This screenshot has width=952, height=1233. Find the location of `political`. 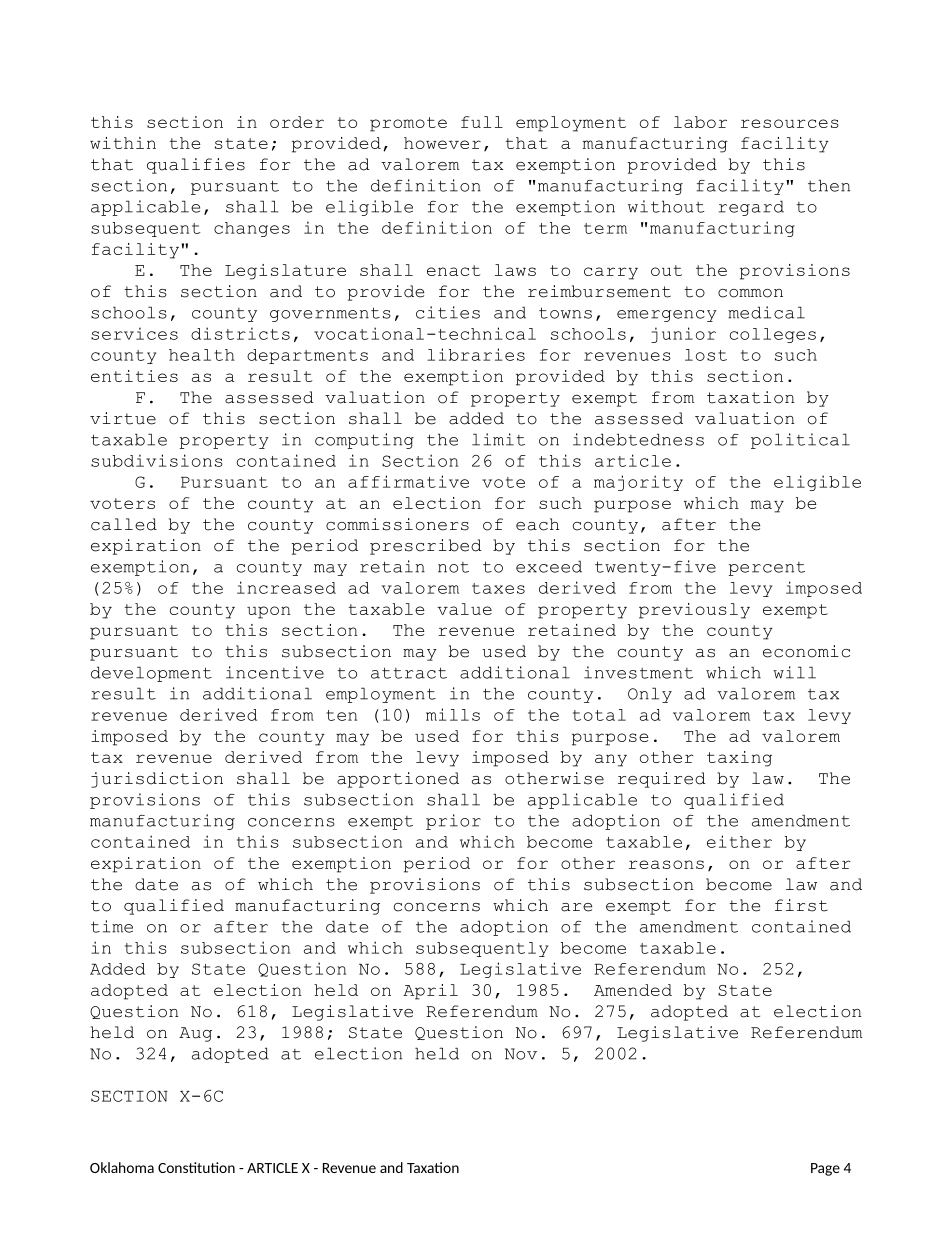

political is located at coordinates (800, 441).
